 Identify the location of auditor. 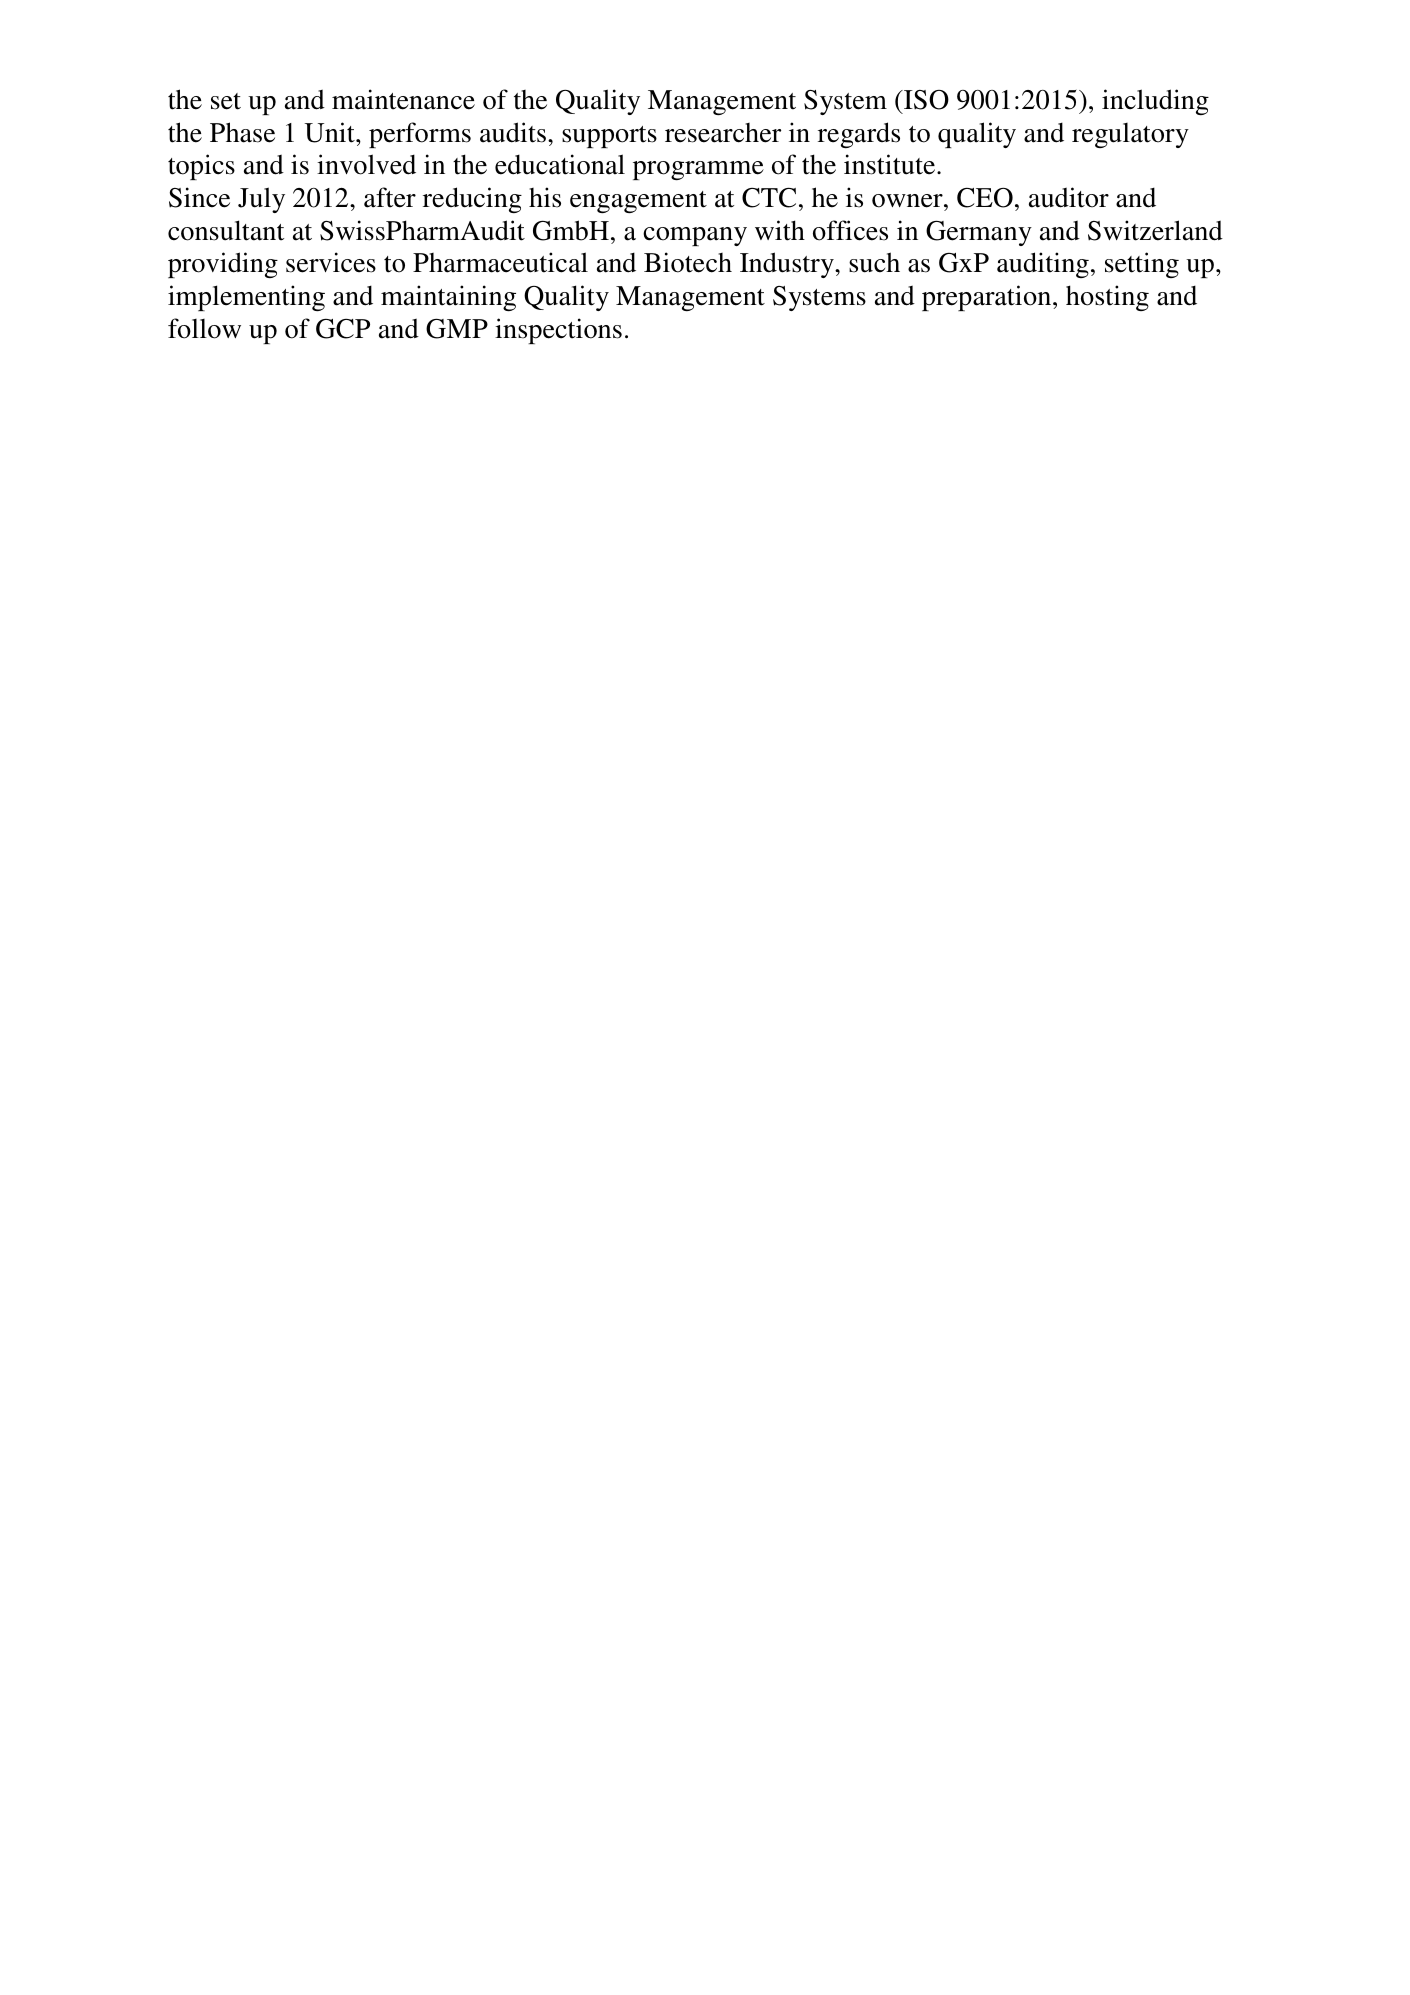
(1069, 197).
